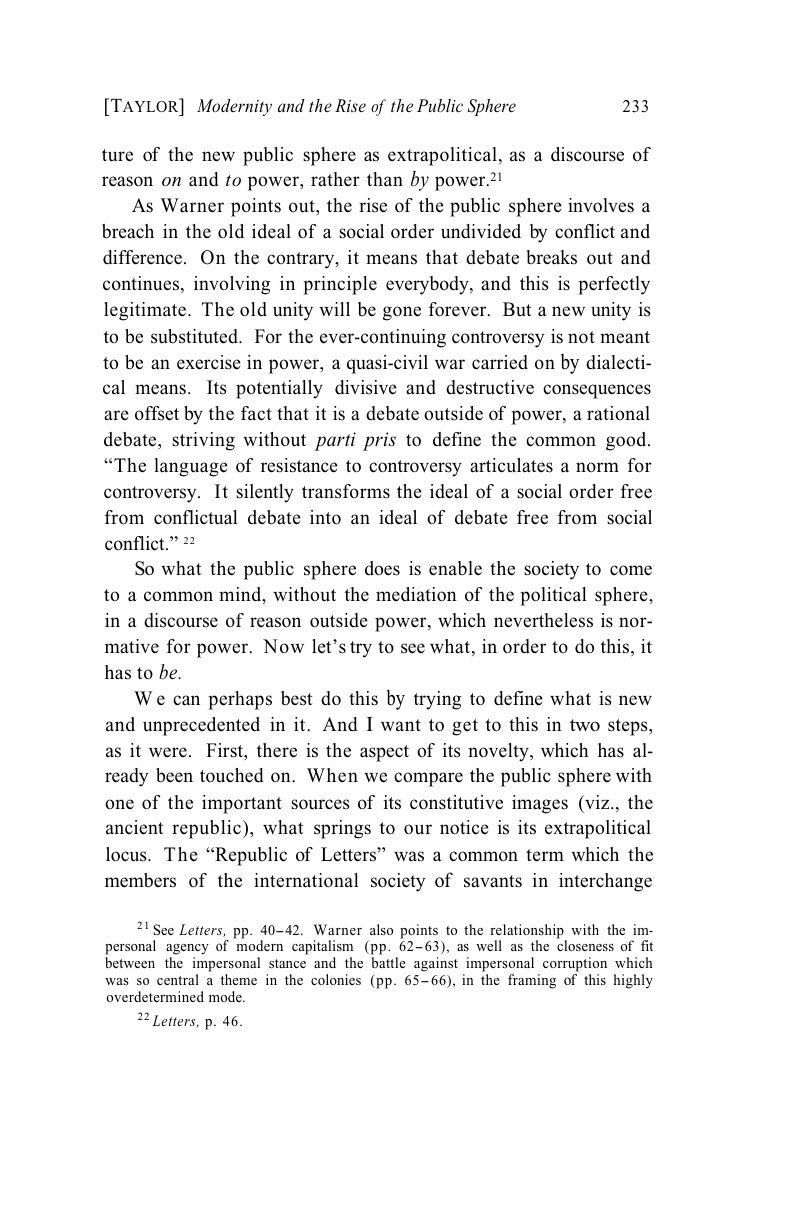 This screenshot has height=1218, width=791. Describe the element at coordinates (379, 441) in the screenshot. I see `pris` at that location.
